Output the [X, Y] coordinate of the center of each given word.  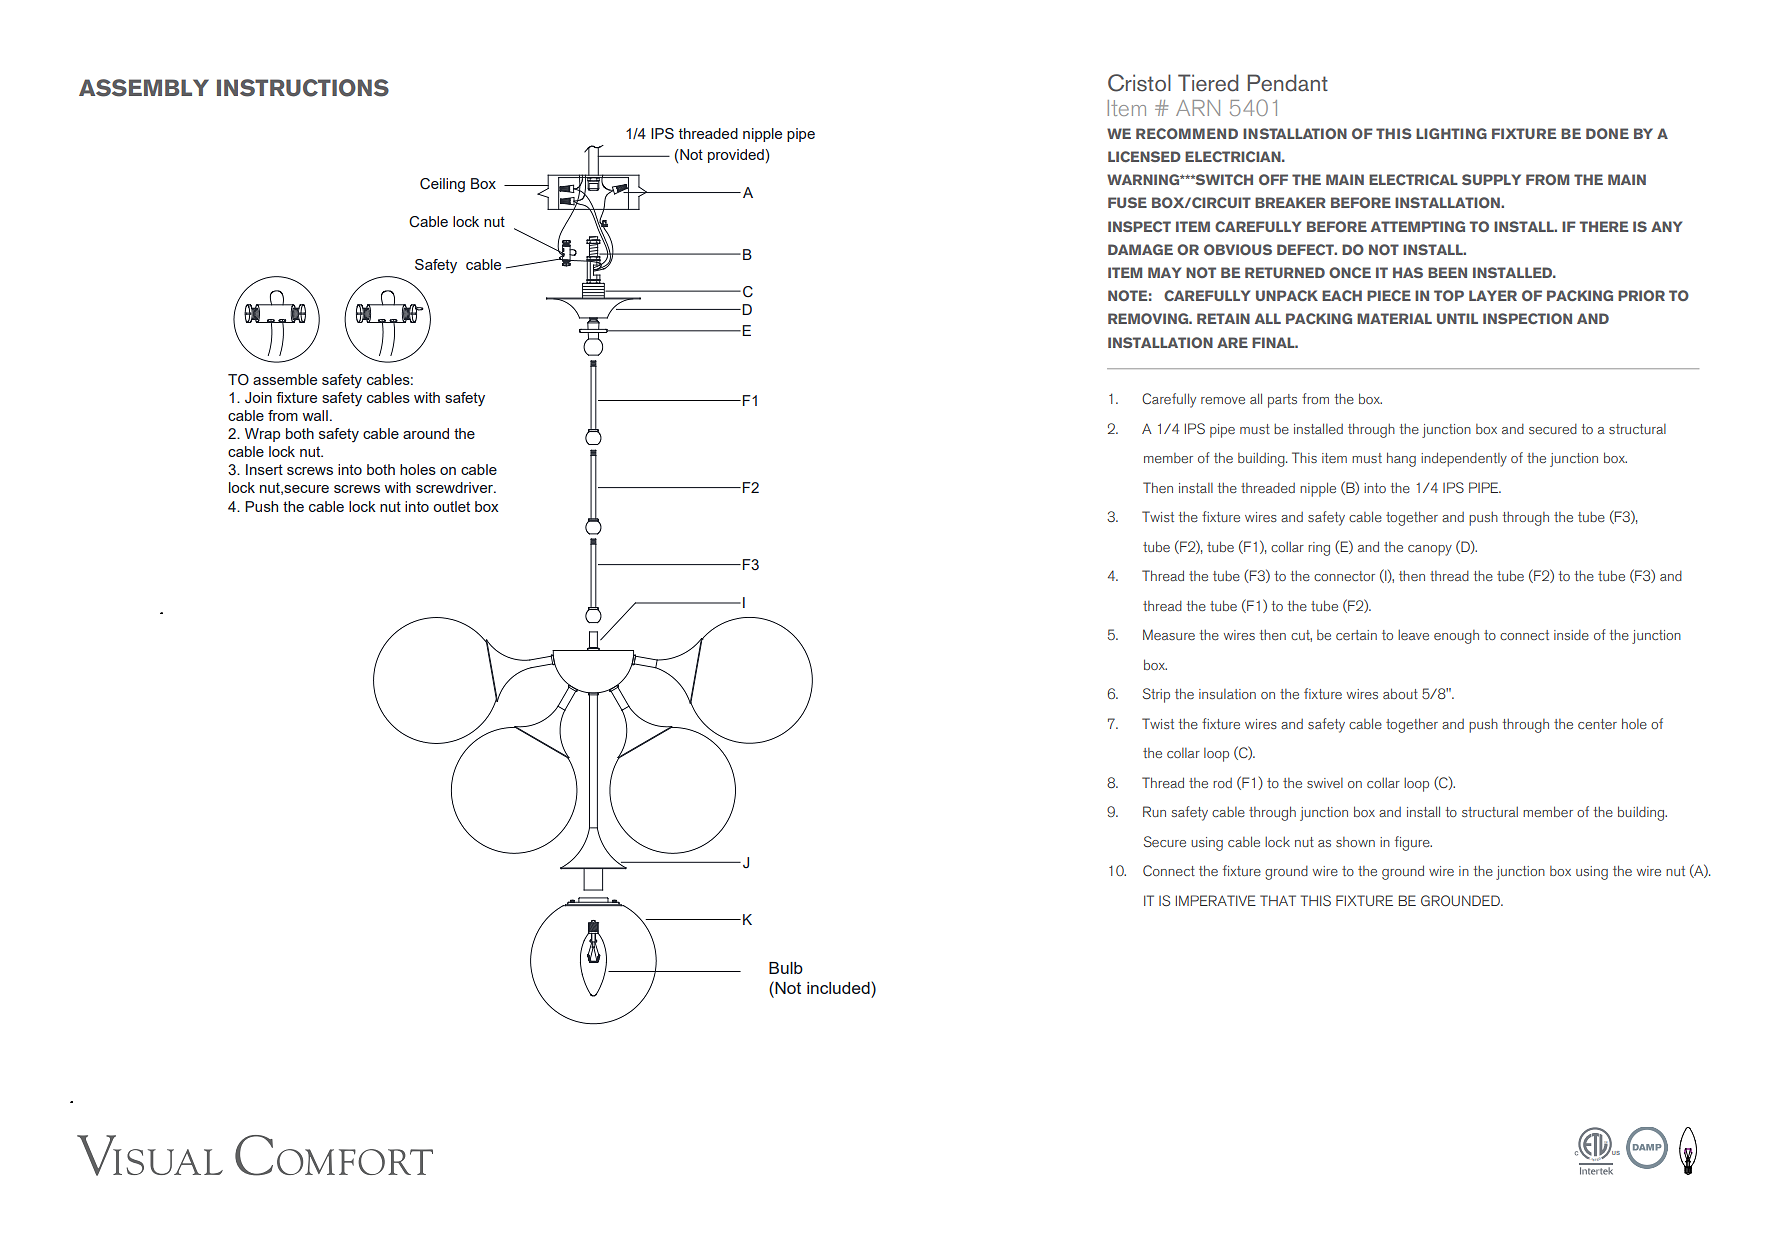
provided [736, 156]
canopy [1430, 550]
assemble [285, 379]
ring [1319, 549]
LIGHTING [1451, 133]
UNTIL [1457, 318]
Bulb [786, 968]
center [1597, 724]
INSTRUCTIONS [303, 88]
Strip [1156, 695]
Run [1154, 811]
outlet [451, 506]
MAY [1164, 272]
